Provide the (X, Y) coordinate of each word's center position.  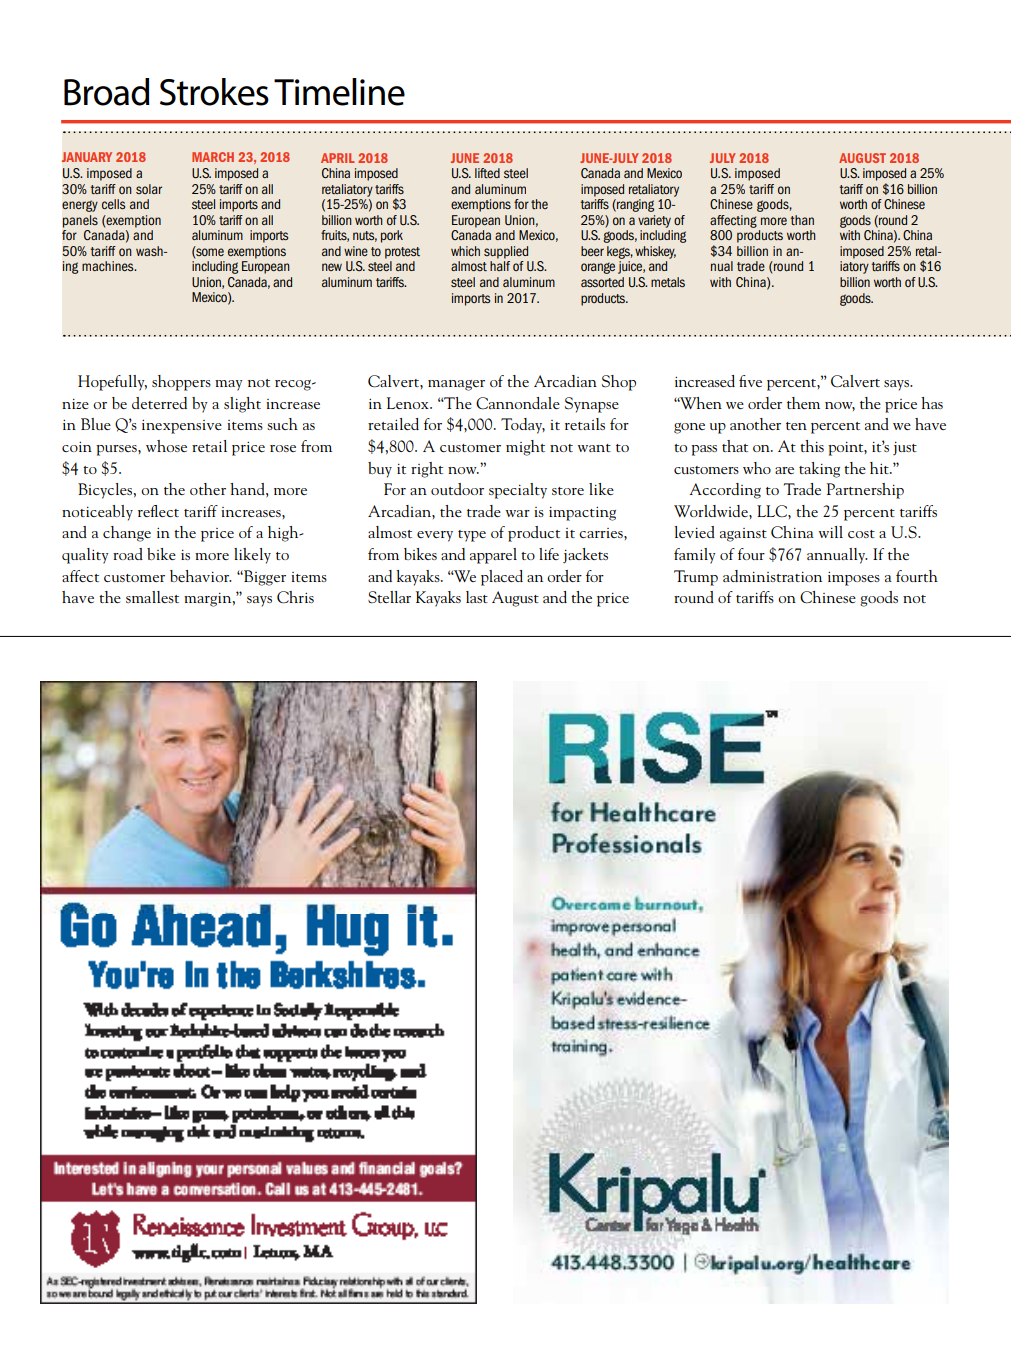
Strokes (214, 92)
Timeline (339, 92)
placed (502, 578)
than (802, 220)
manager (456, 385)
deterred (159, 403)
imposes (854, 579)
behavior (201, 576)
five (750, 381)
